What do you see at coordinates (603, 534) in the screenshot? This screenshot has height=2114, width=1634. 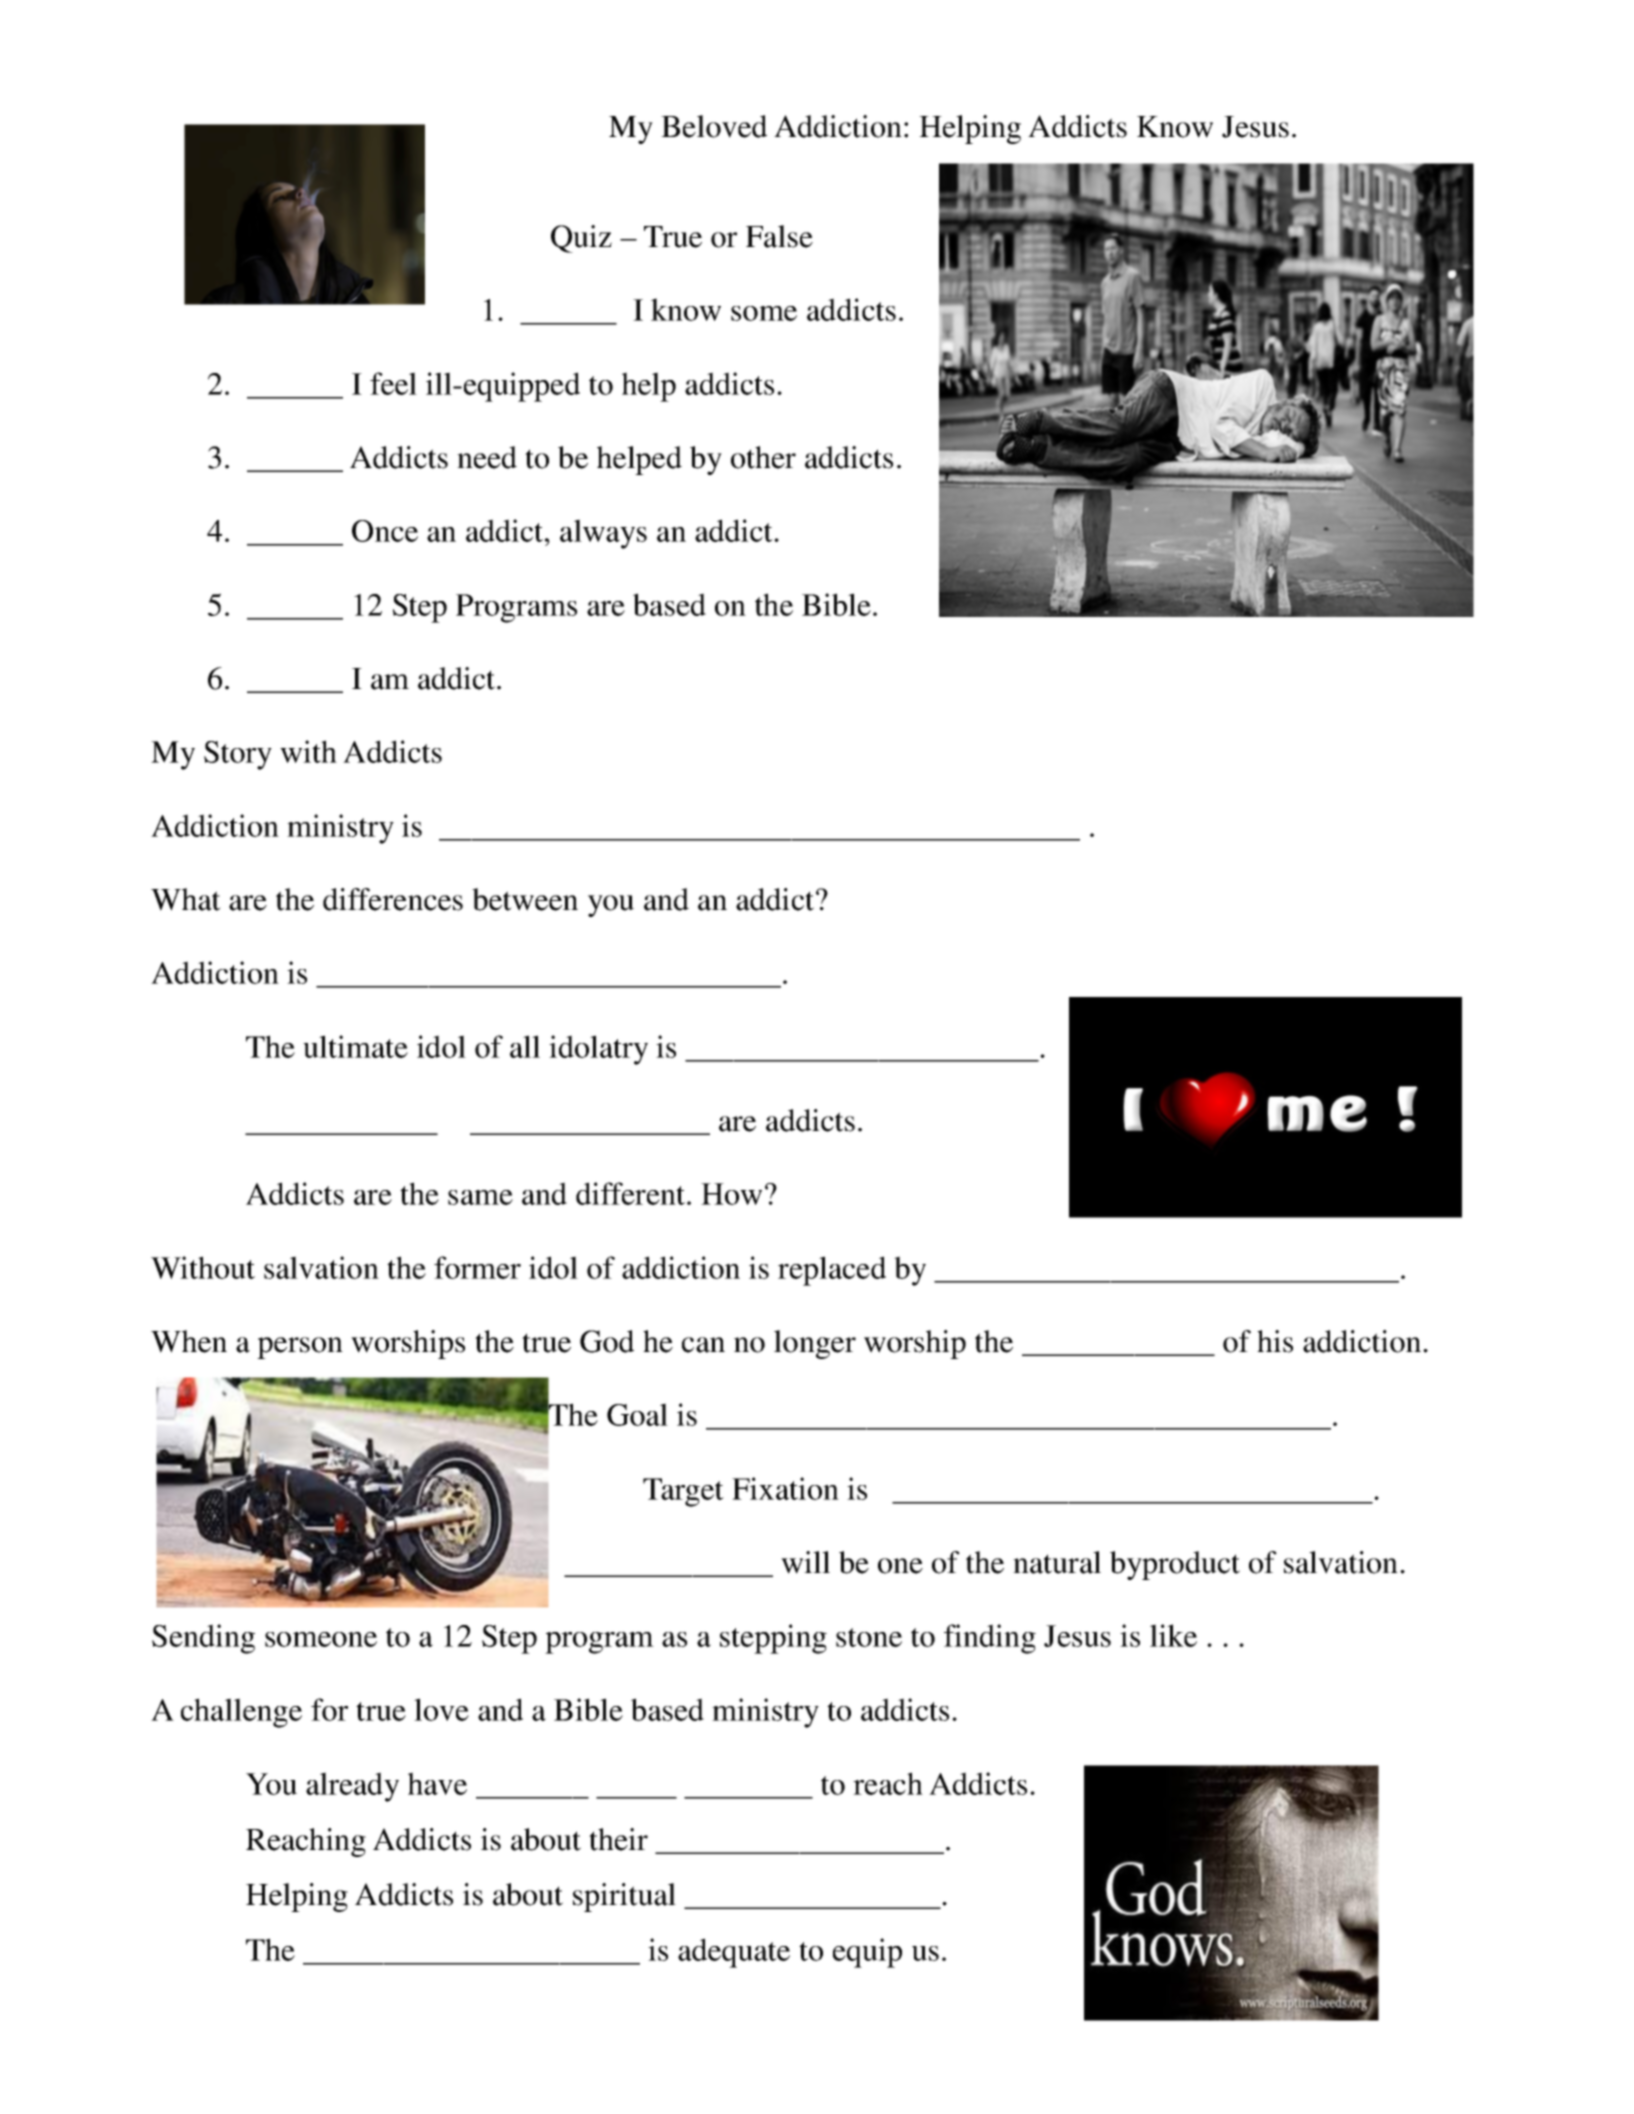 I see `always` at bounding box center [603, 534].
